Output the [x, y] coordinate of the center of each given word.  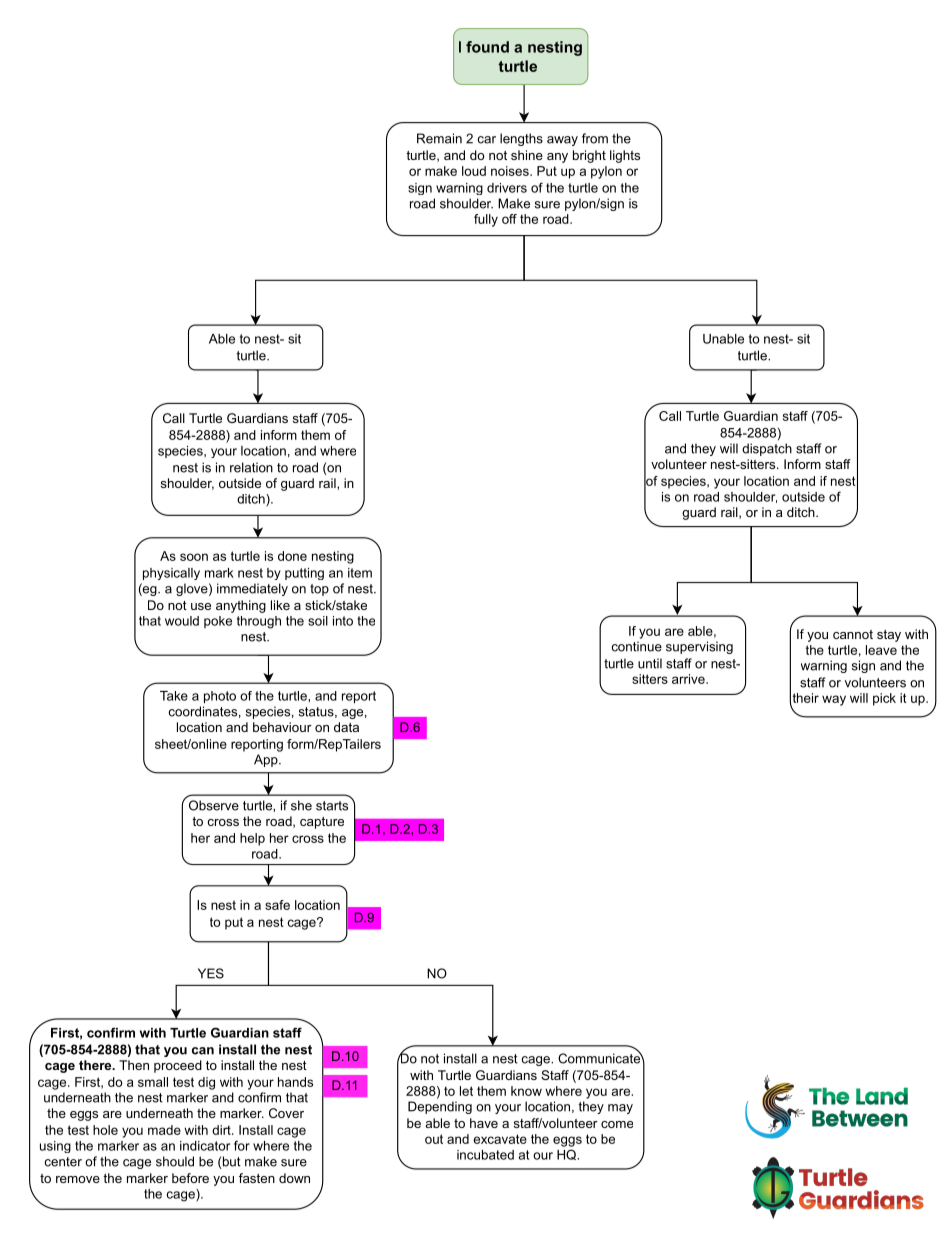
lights [625, 156]
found [487, 47]
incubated [485, 1155]
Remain [439, 138]
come [617, 1124]
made [164, 1130]
